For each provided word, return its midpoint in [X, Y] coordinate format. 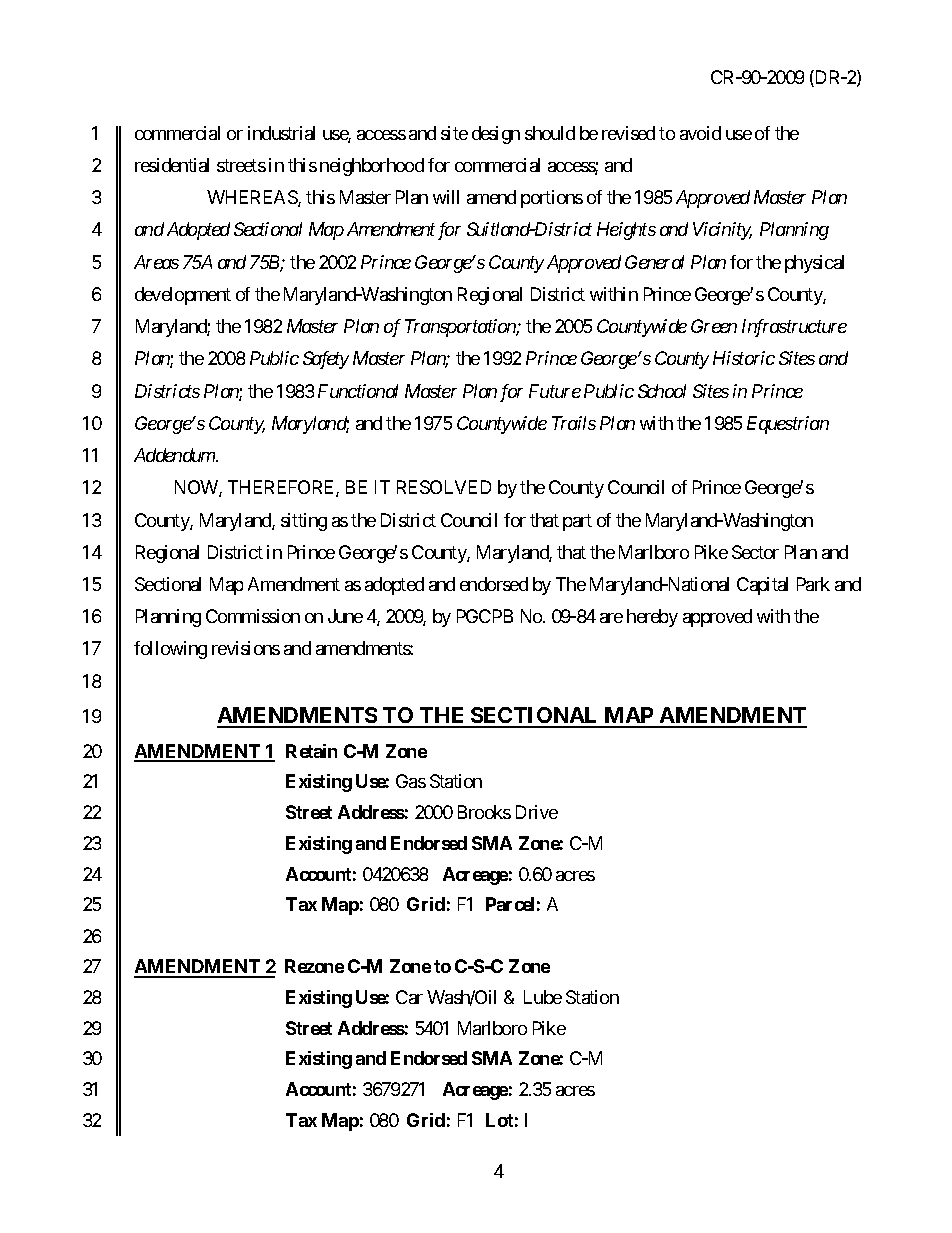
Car [409, 997]
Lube [543, 997]
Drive [537, 812]
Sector [755, 552]
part [577, 522]
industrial [281, 133]
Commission [253, 616]
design [496, 135]
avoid [700, 133]
